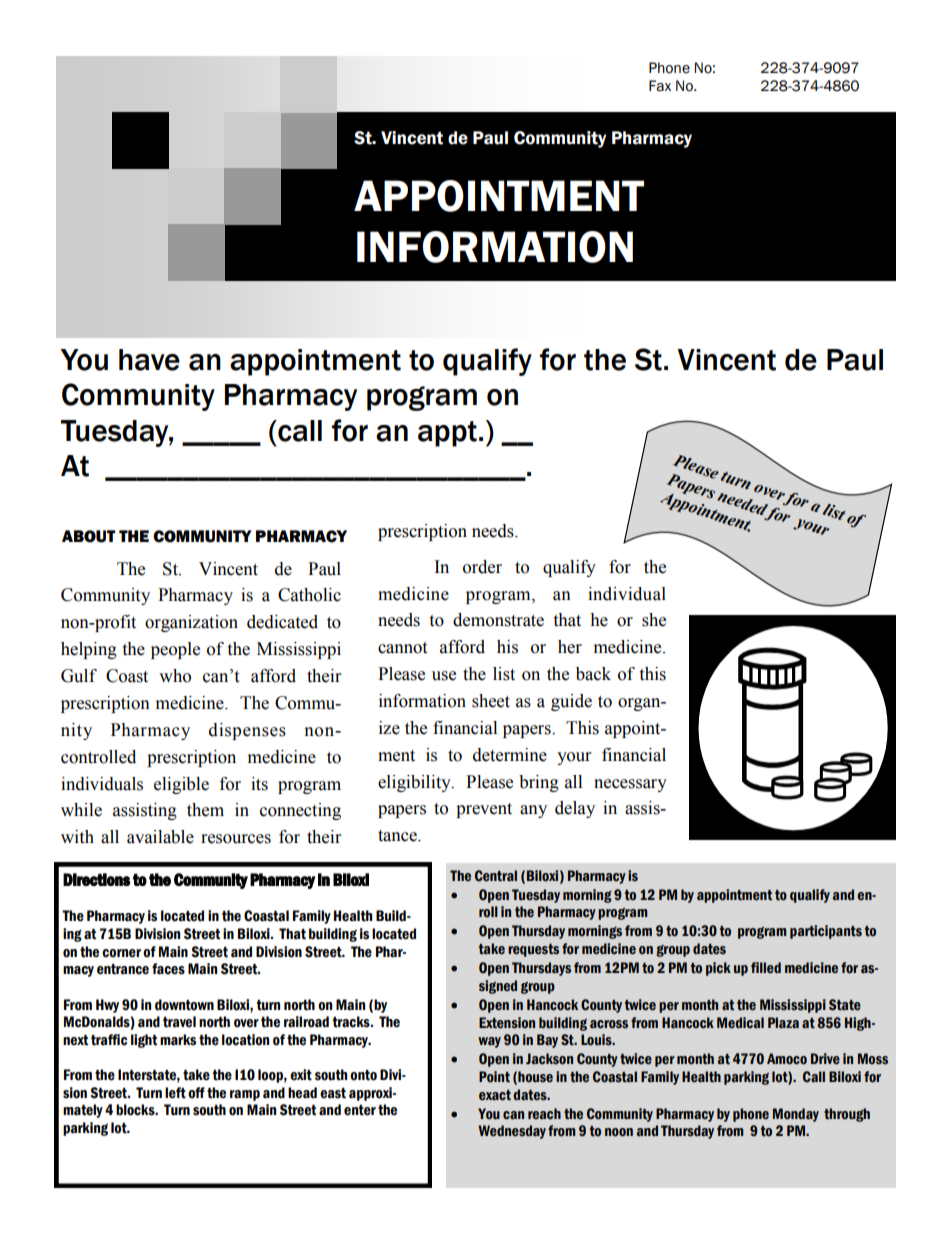  What do you see at coordinates (593, 674) in the screenshot?
I see `back` at bounding box center [593, 674].
